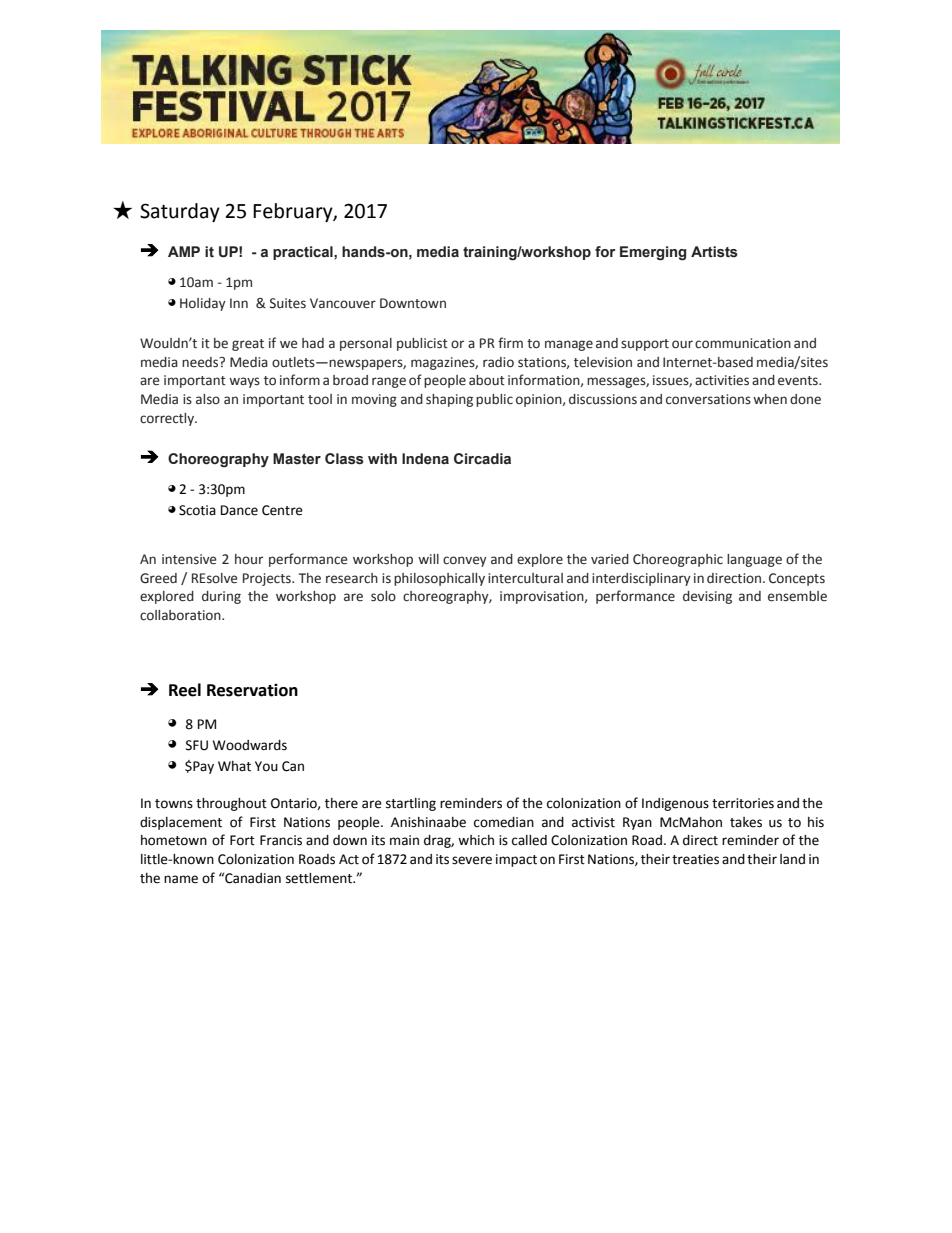 This screenshot has height=1233, width=952. What do you see at coordinates (465, 561) in the screenshot?
I see `convey` at bounding box center [465, 561].
